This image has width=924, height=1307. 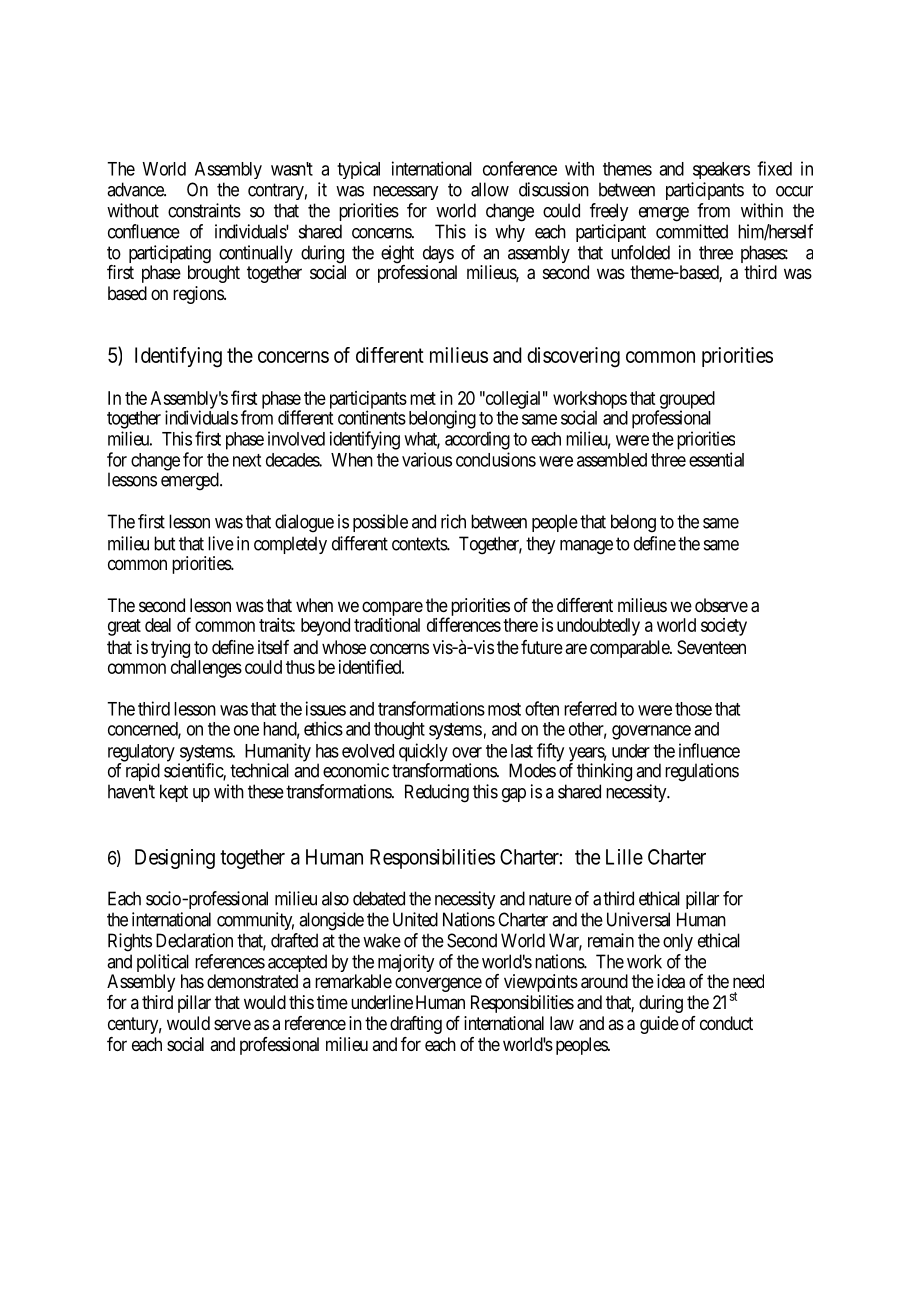 What do you see at coordinates (247, 460) in the image?
I see `next` at bounding box center [247, 460].
